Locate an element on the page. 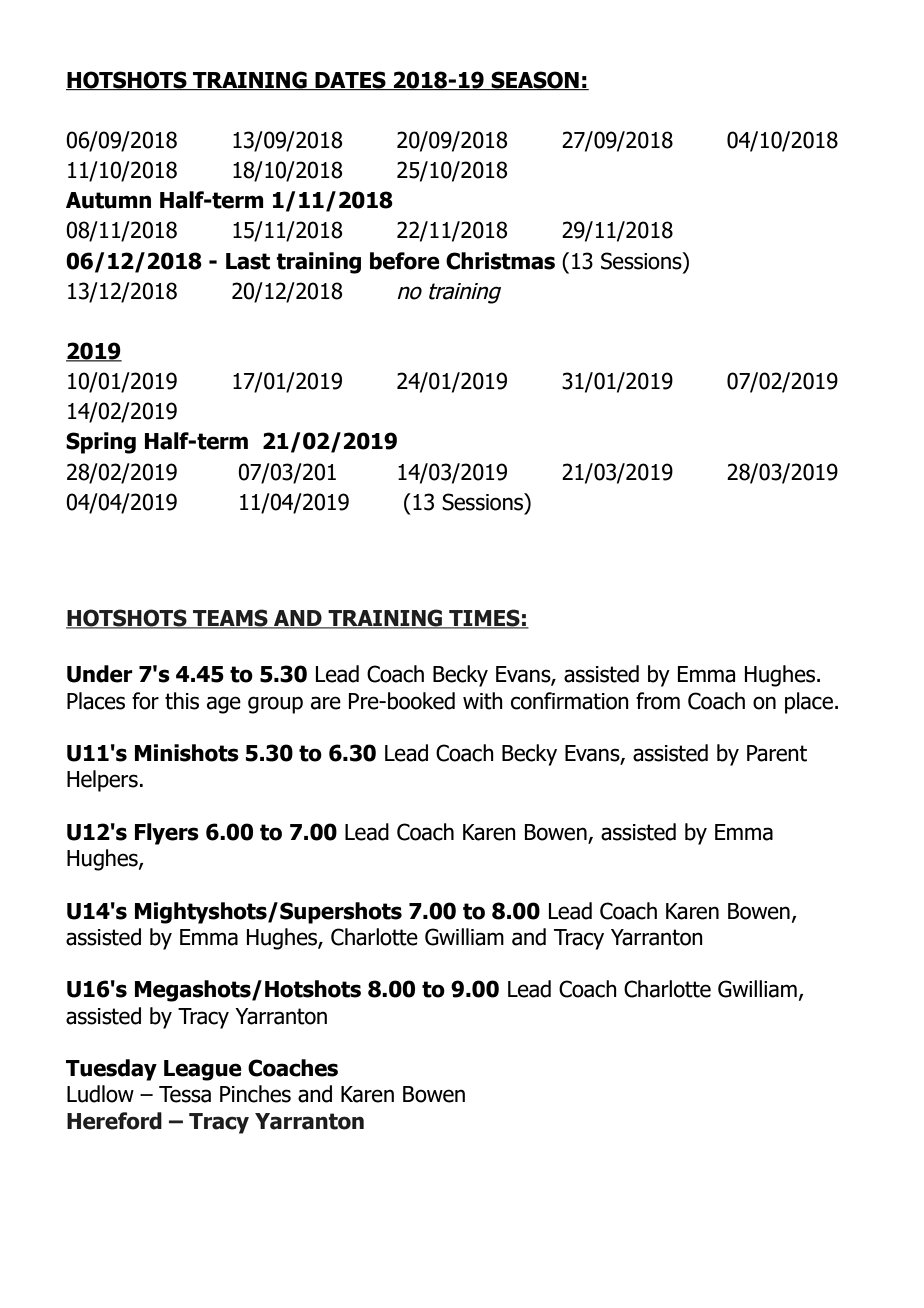 The image size is (924, 1308). from is located at coordinates (658, 701).
